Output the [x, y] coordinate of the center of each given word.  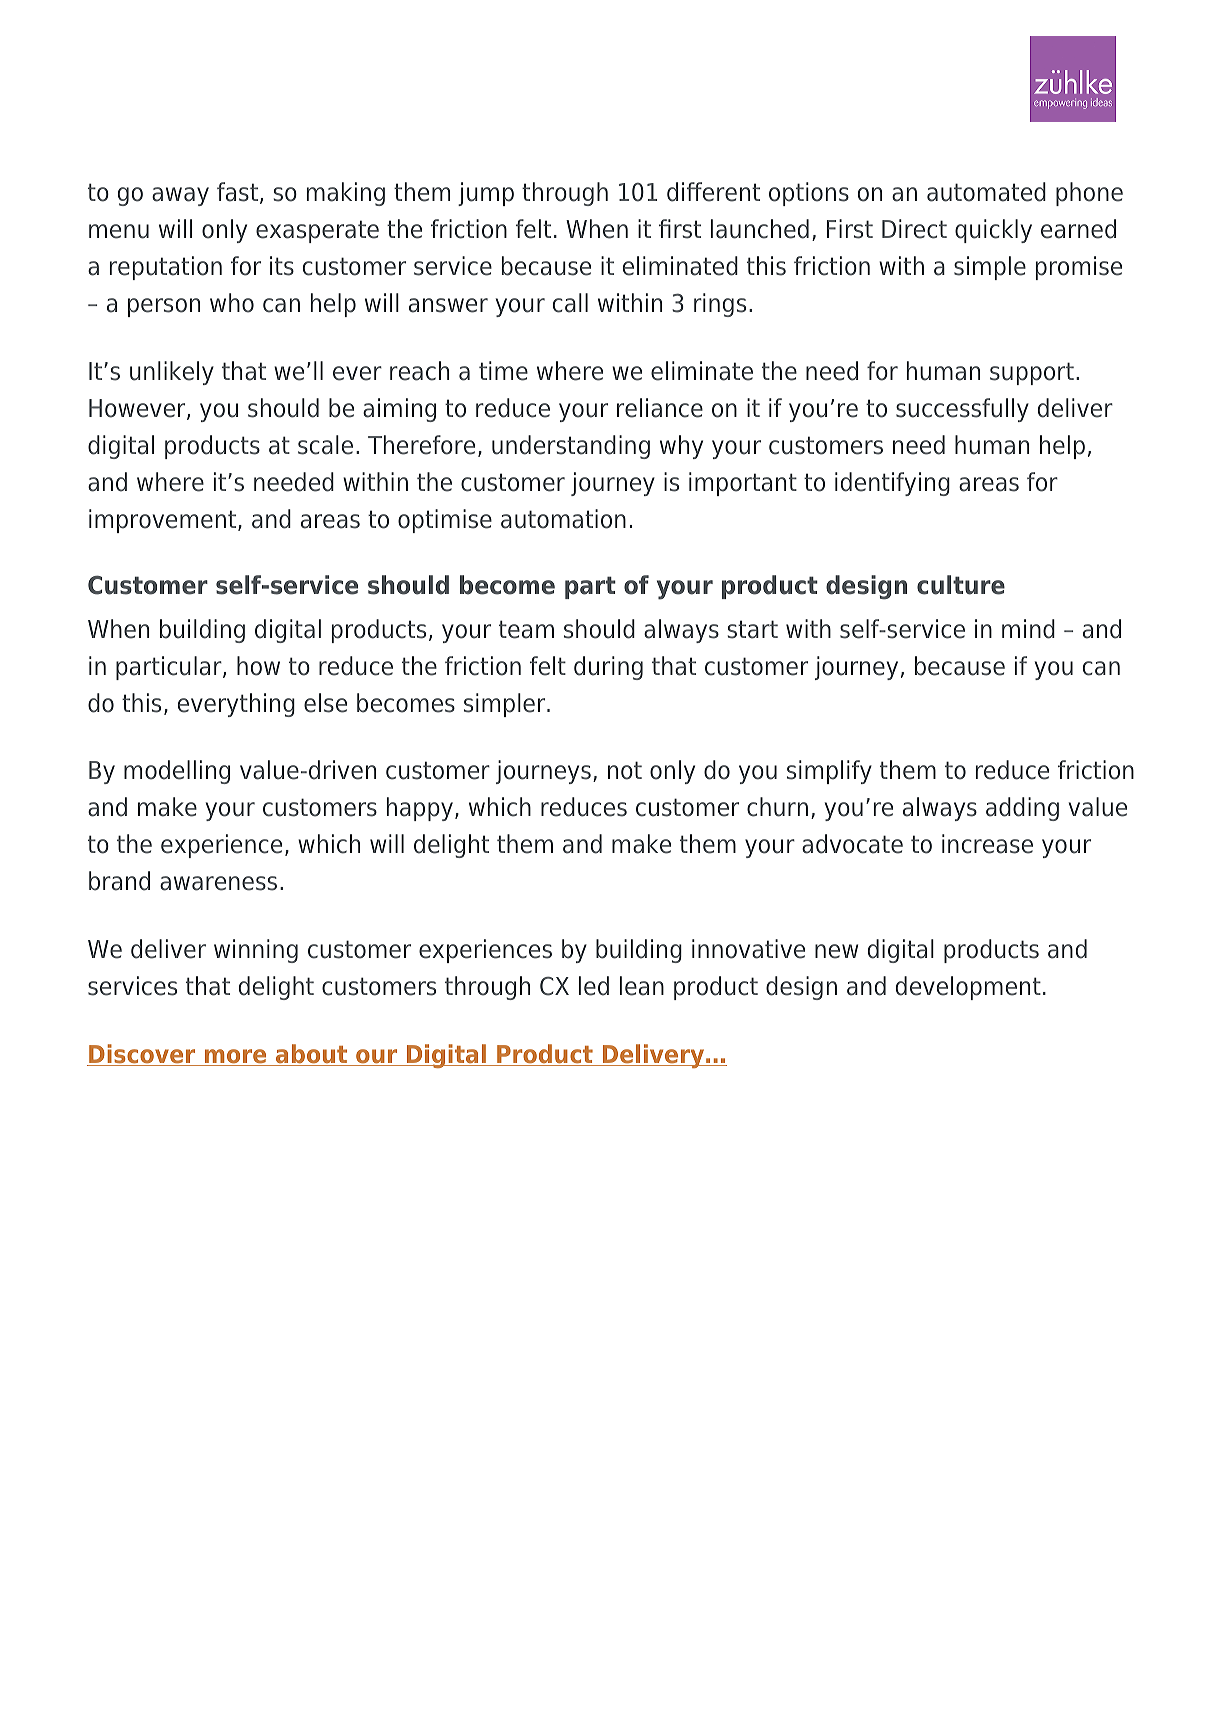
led [594, 986]
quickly [993, 231]
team [526, 629]
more [235, 1057]
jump [486, 194]
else [325, 703]
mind [1028, 629]
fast [237, 192]
